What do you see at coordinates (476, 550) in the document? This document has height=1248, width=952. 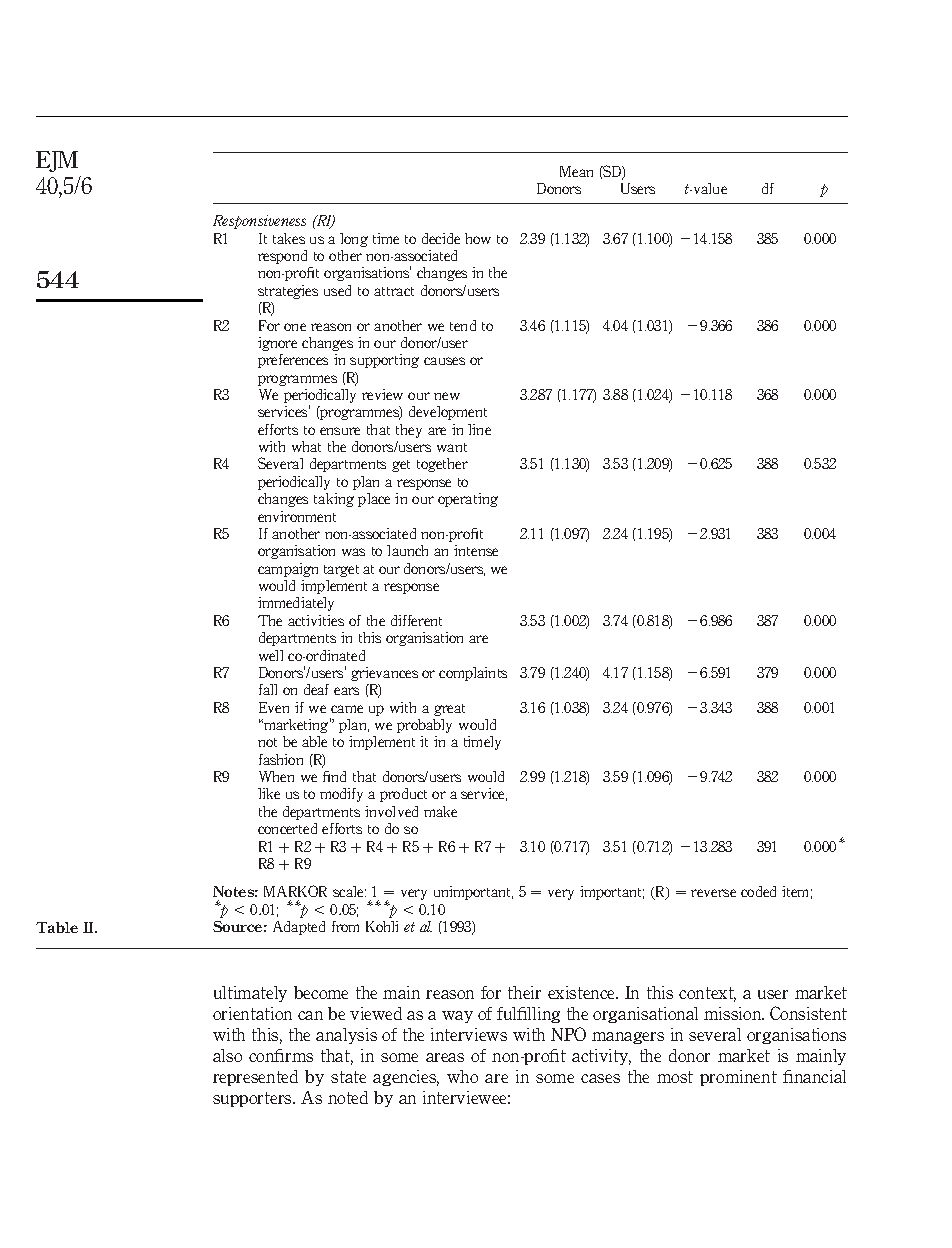 I see `intense` at bounding box center [476, 550].
